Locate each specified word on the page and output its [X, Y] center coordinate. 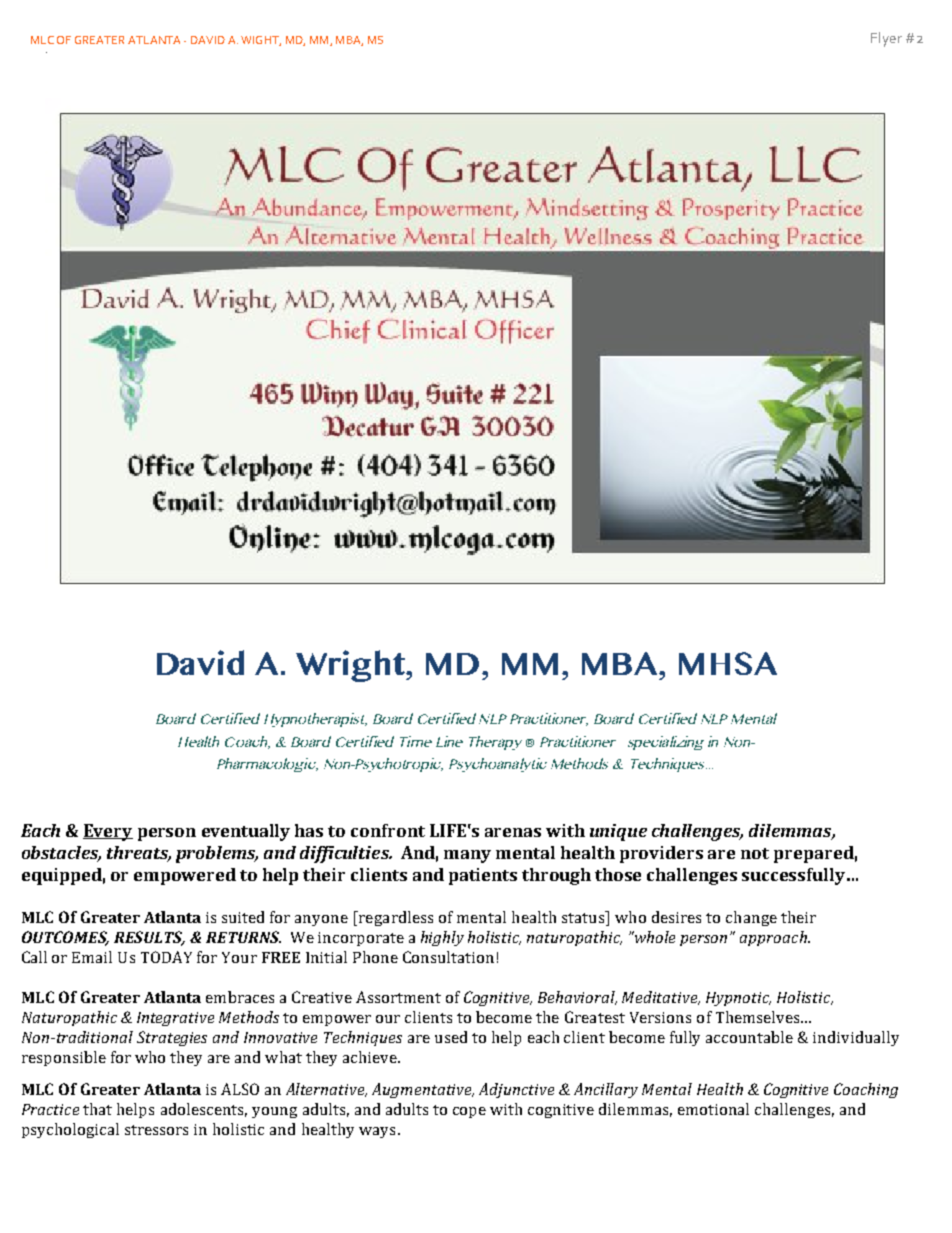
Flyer [886, 39]
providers [661, 854]
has [309, 830]
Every [108, 832]
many [467, 856]
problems [217, 854]
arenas [513, 832]
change [751, 918]
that [97, 1109]
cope [469, 1112]
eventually [246, 832]
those [618, 874]
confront [388, 830]
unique [618, 832]
